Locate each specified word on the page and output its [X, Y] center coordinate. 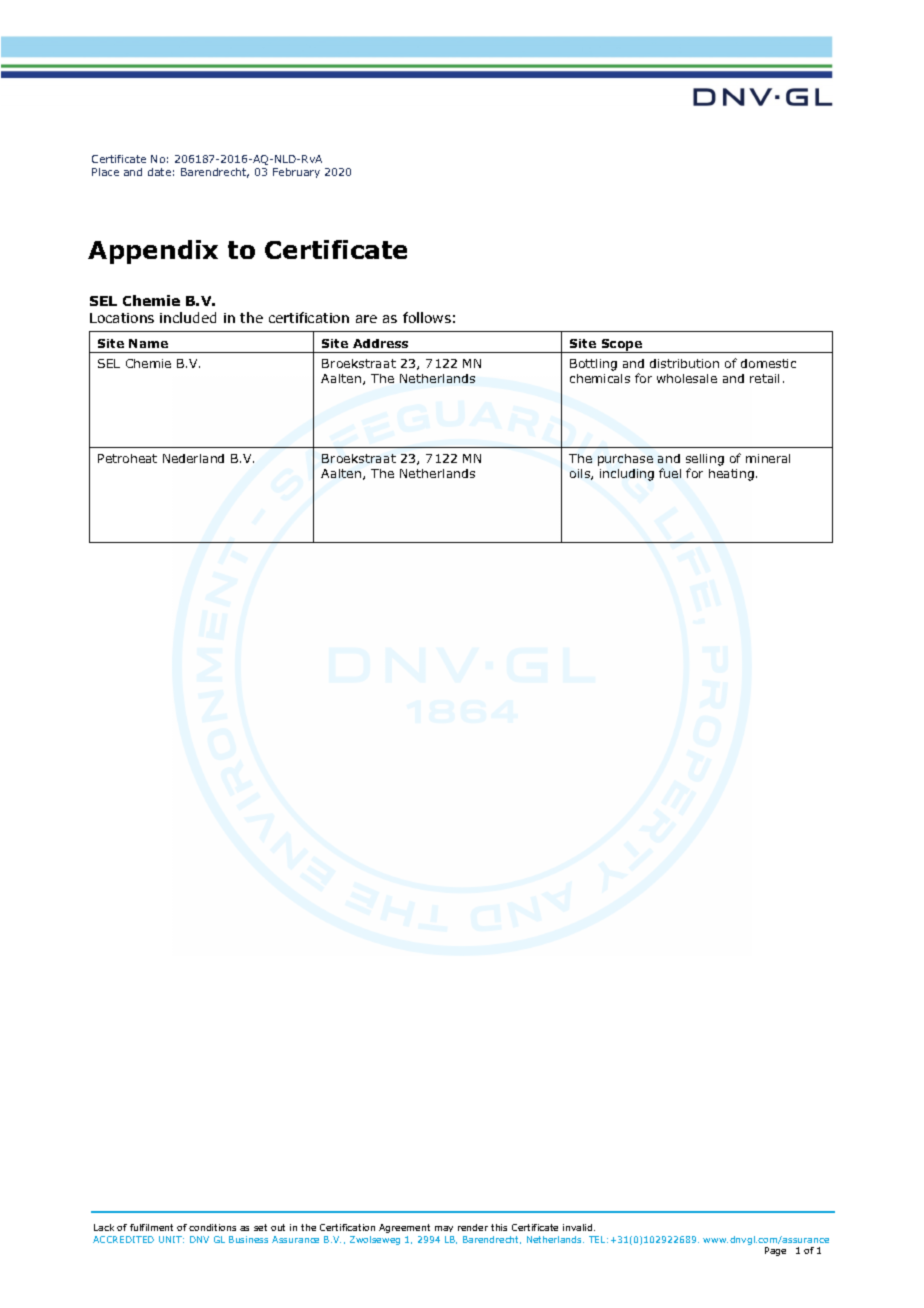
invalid [579, 1227]
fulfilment [151, 1227]
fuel [670, 473]
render [473, 1227]
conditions [212, 1227]
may [444, 1229]
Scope [622, 346]
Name [148, 343]
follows [427, 317]
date [159, 172]
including [627, 475]
